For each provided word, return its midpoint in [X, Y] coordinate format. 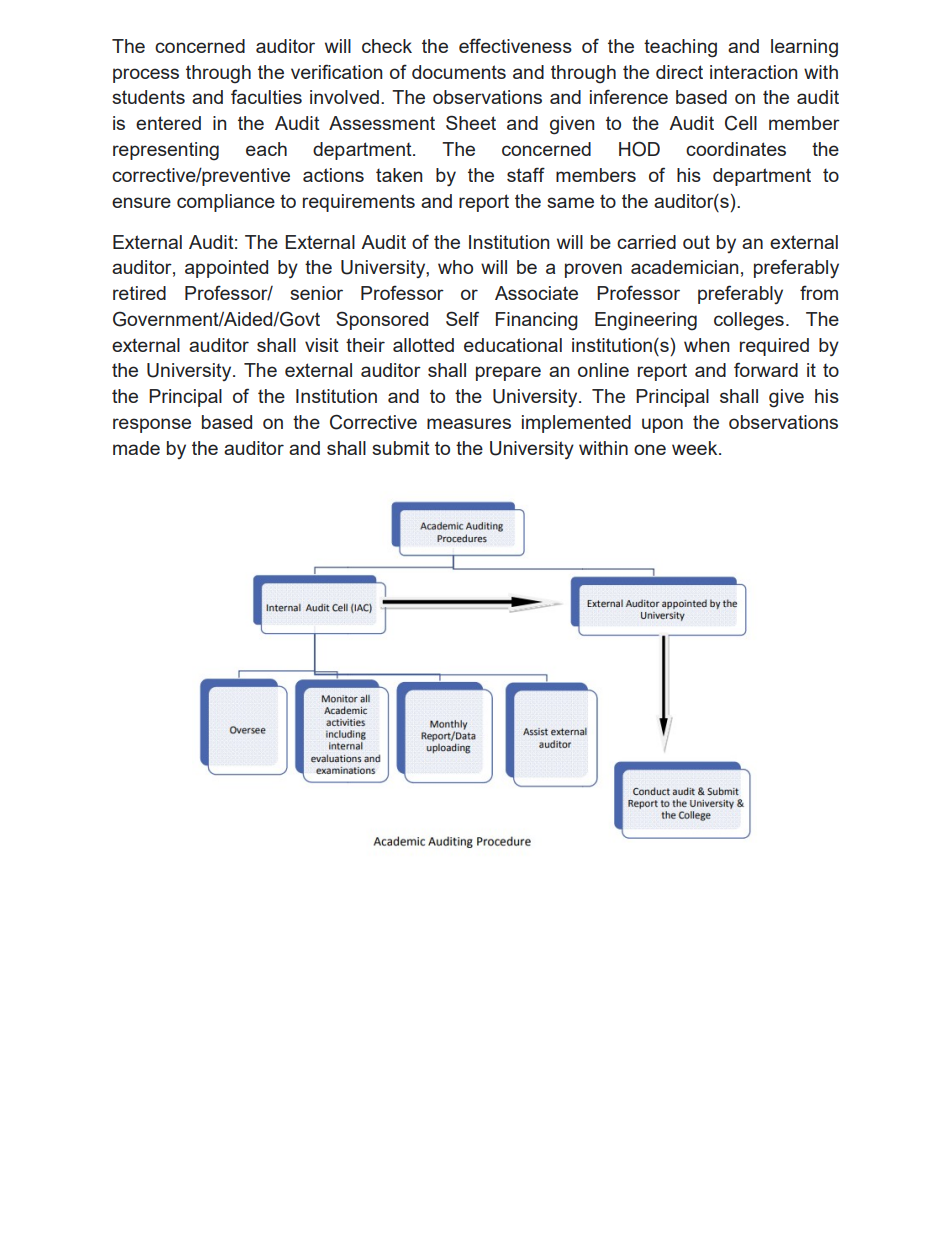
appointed [226, 269]
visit [322, 345]
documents [459, 72]
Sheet [471, 122]
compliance [226, 203]
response [152, 425]
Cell [741, 123]
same [570, 202]
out [696, 242]
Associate [536, 293]
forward [766, 369]
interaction [753, 72]
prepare [508, 373]
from [819, 292]
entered [168, 123]
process [146, 75]
